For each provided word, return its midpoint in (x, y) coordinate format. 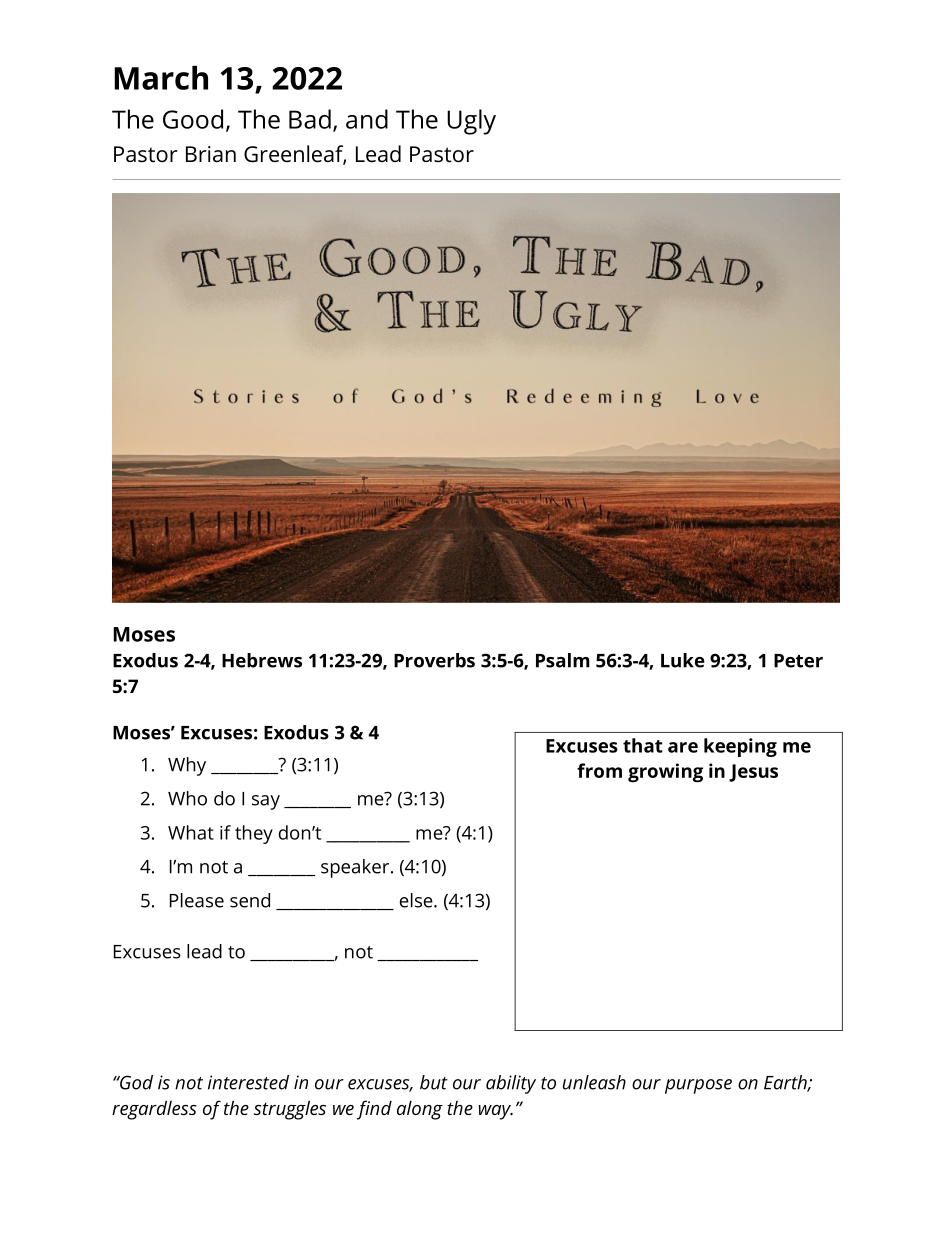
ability (511, 1084)
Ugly (471, 122)
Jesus (753, 773)
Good (193, 119)
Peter (798, 661)
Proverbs (434, 660)
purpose (698, 1086)
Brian (211, 154)
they (254, 834)
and (367, 119)
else (417, 900)
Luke (683, 660)
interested (248, 1082)
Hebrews (262, 660)
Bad (310, 119)
